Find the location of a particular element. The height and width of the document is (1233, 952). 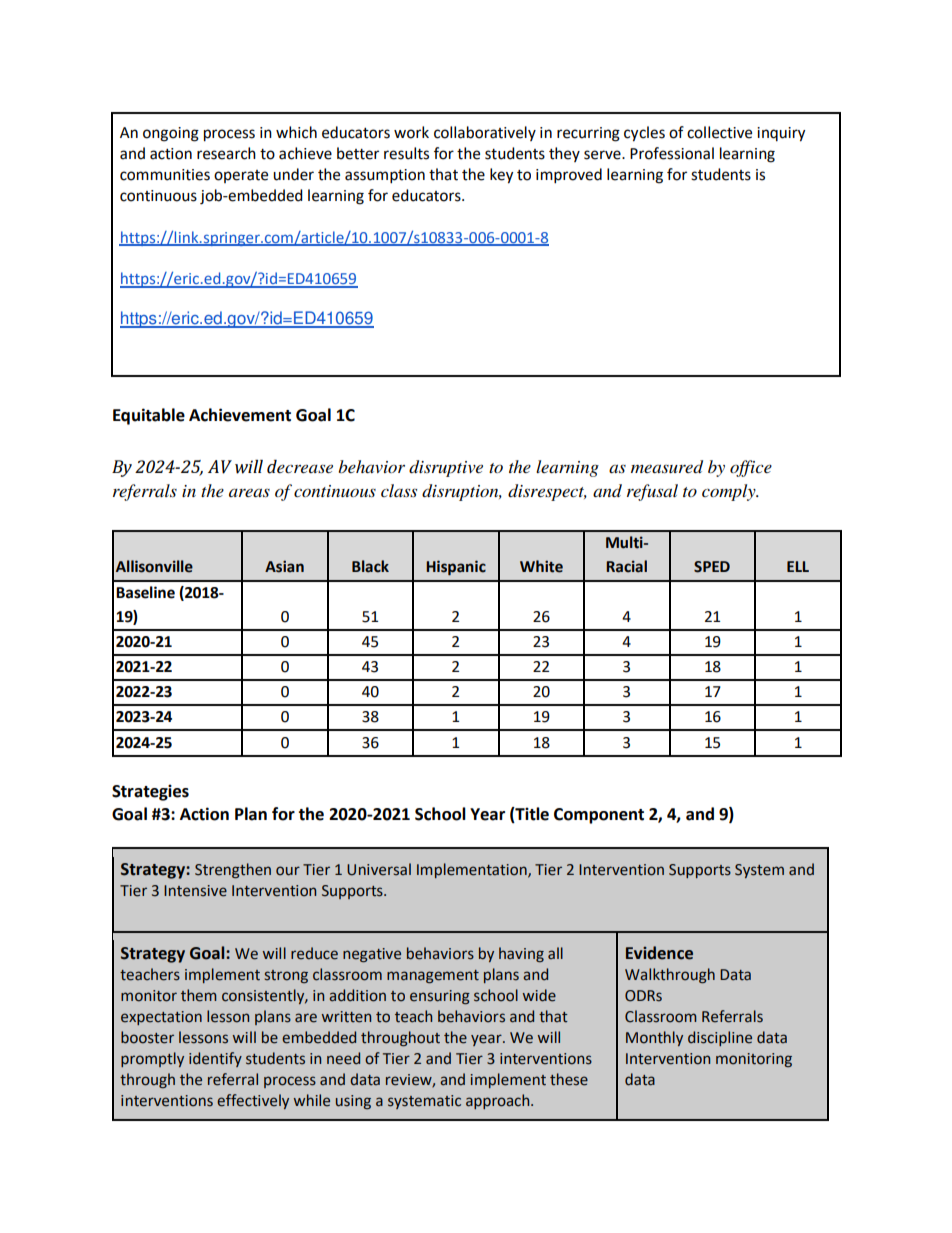

Evidence is located at coordinates (659, 953).
